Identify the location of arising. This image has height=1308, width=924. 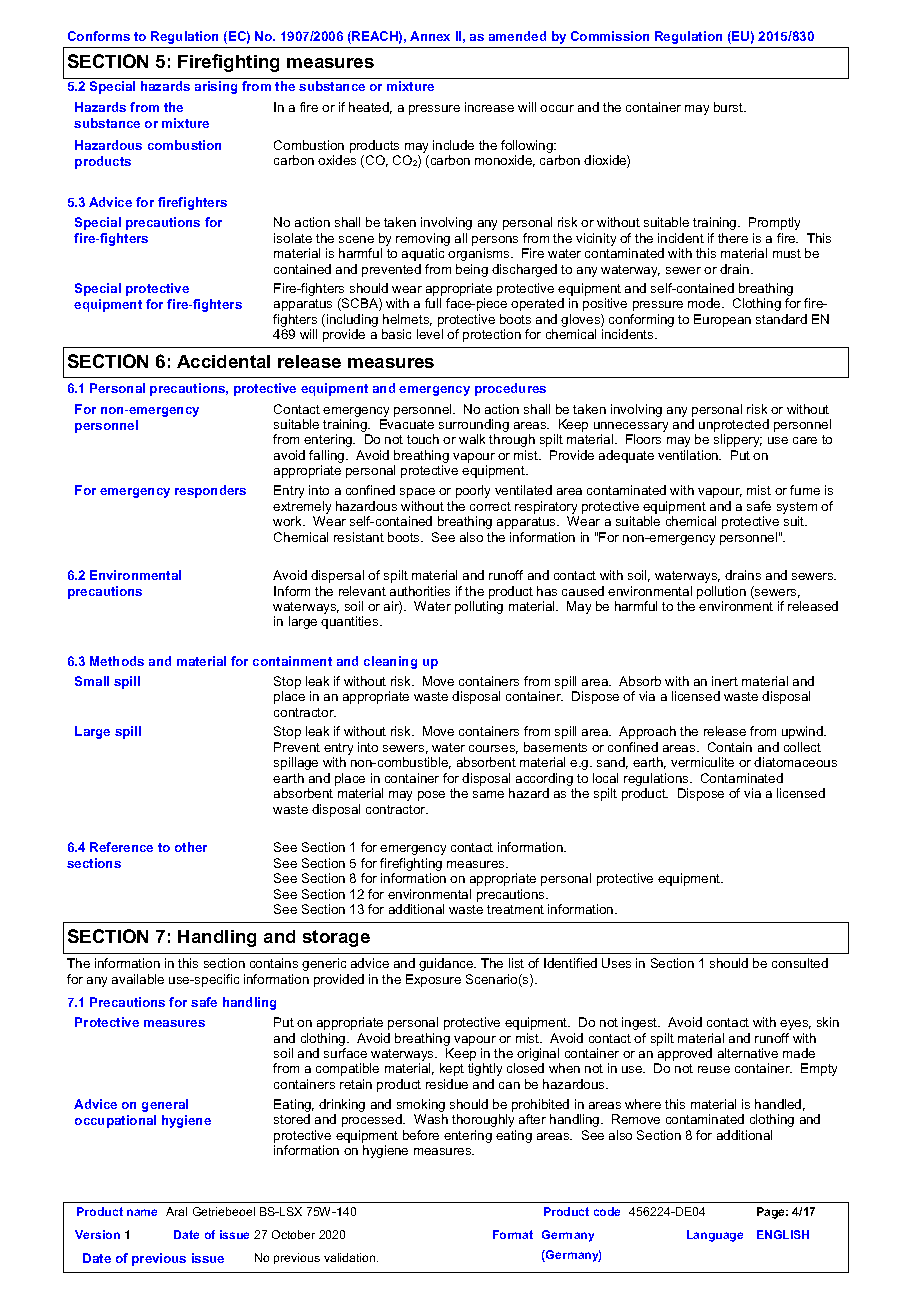
(216, 87).
